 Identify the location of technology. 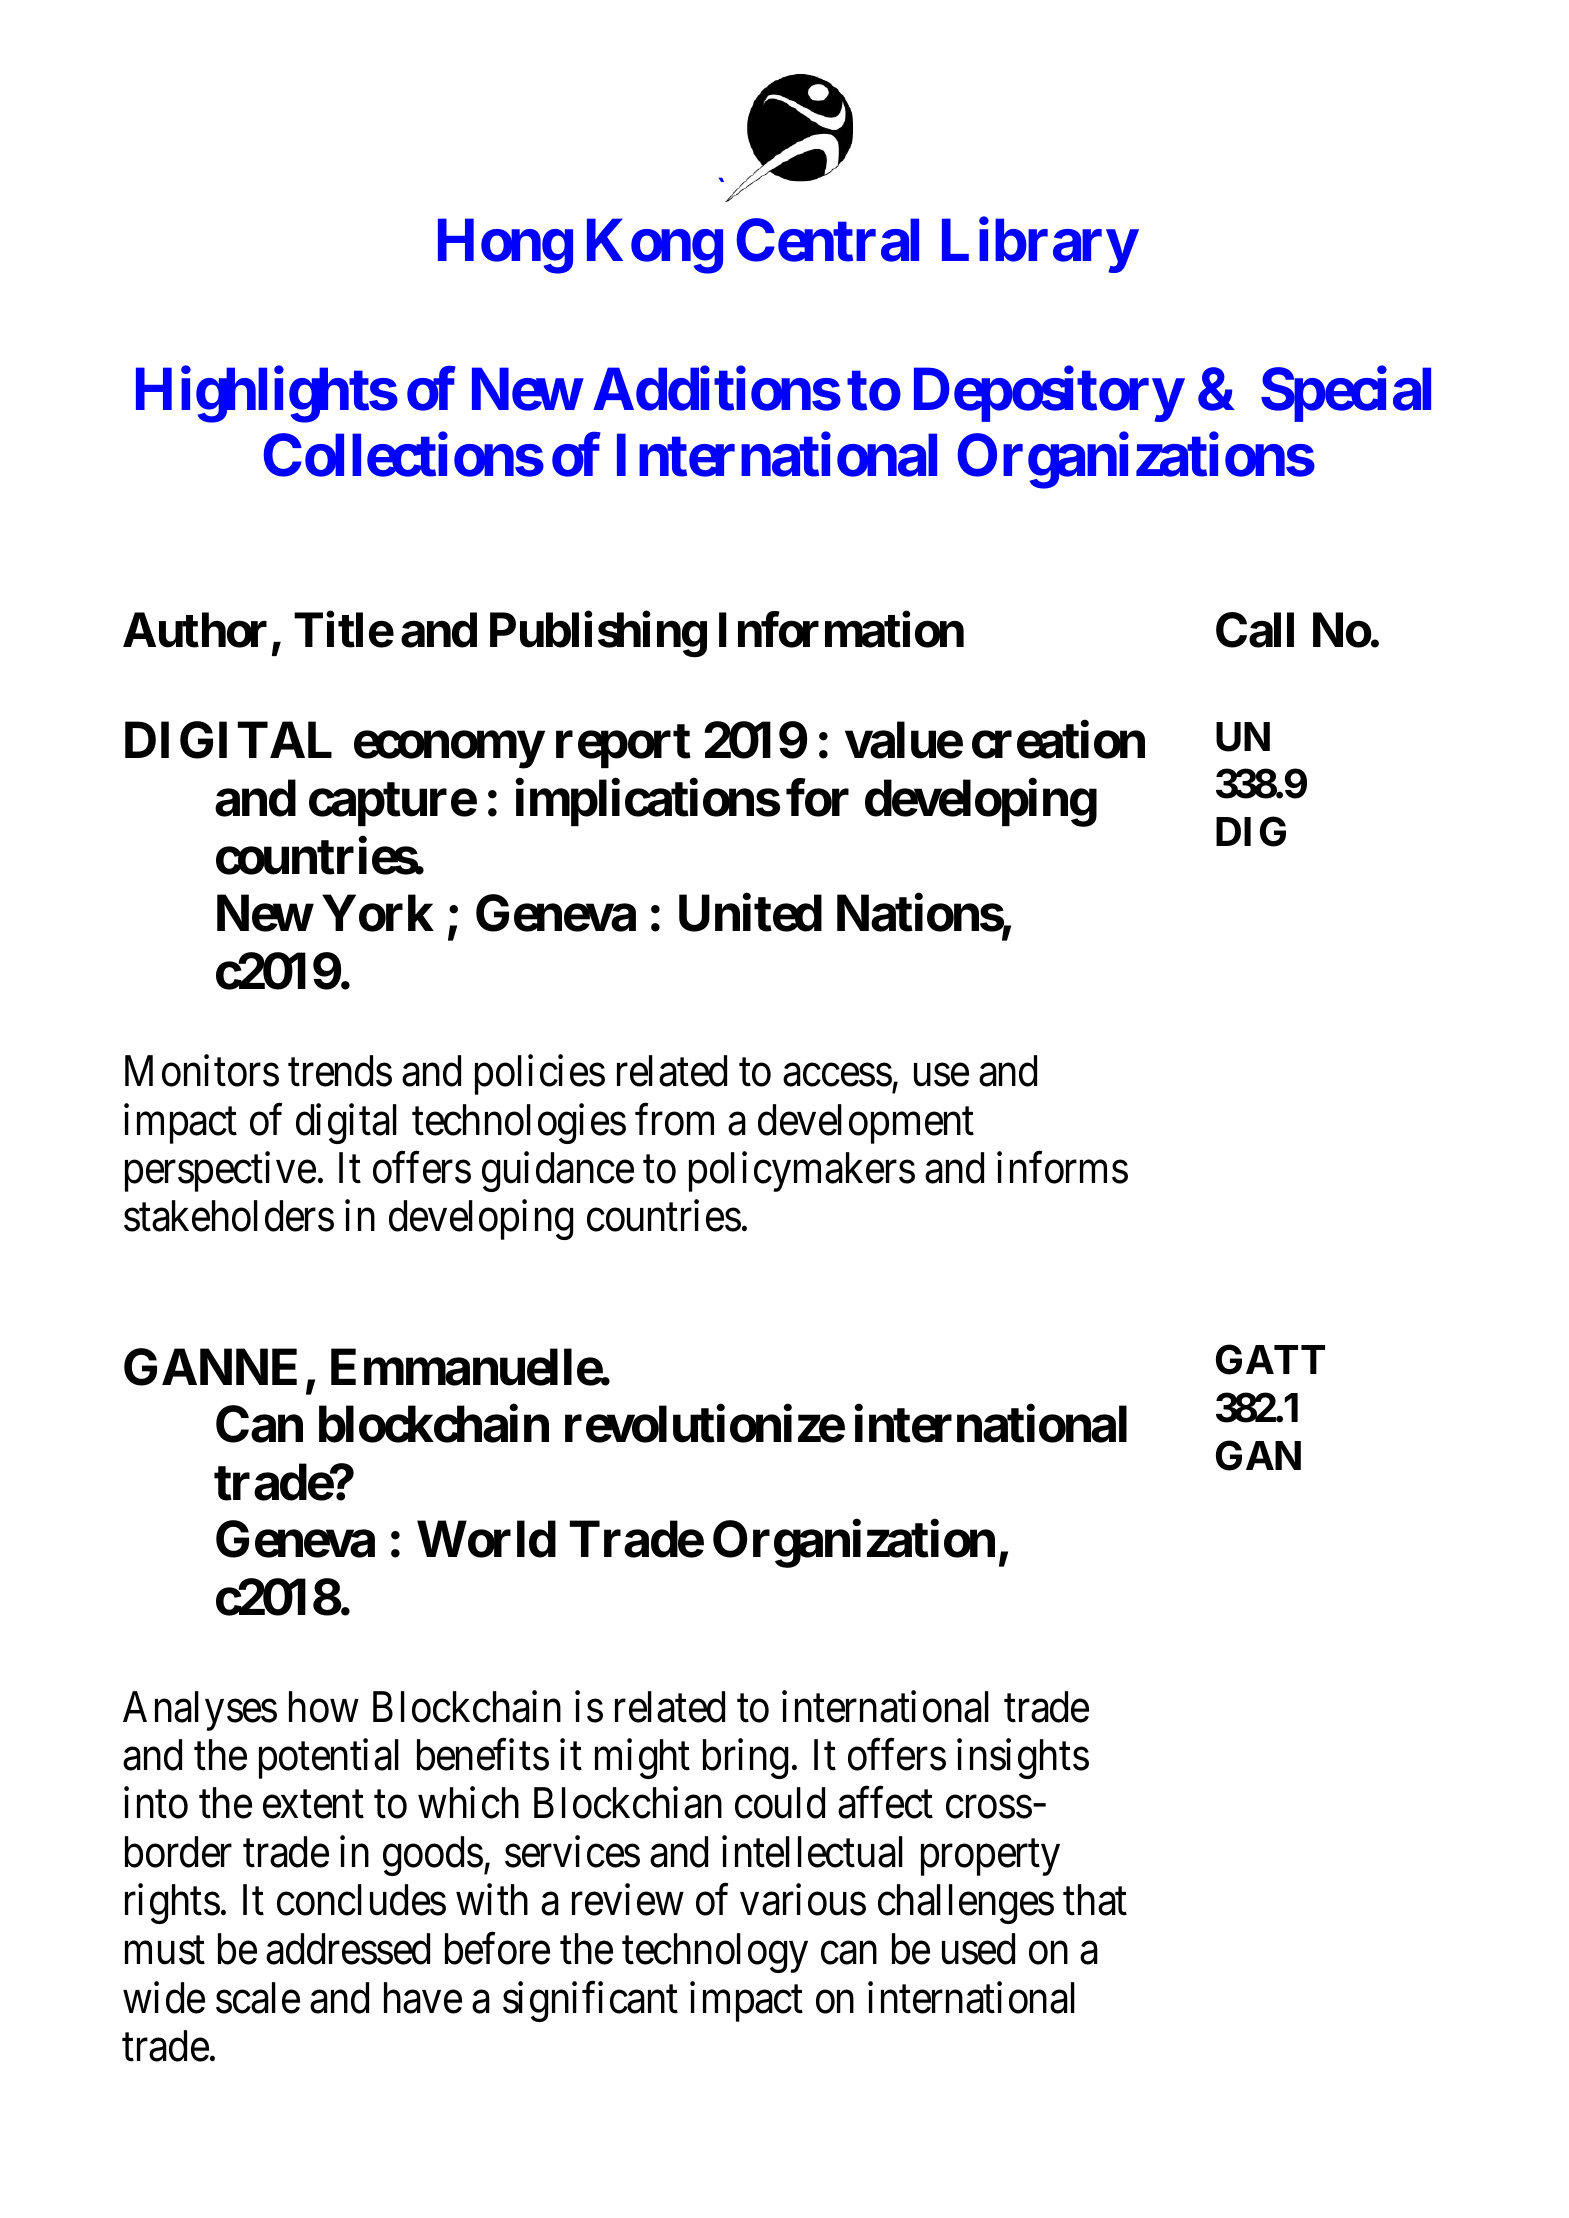
(715, 1953).
